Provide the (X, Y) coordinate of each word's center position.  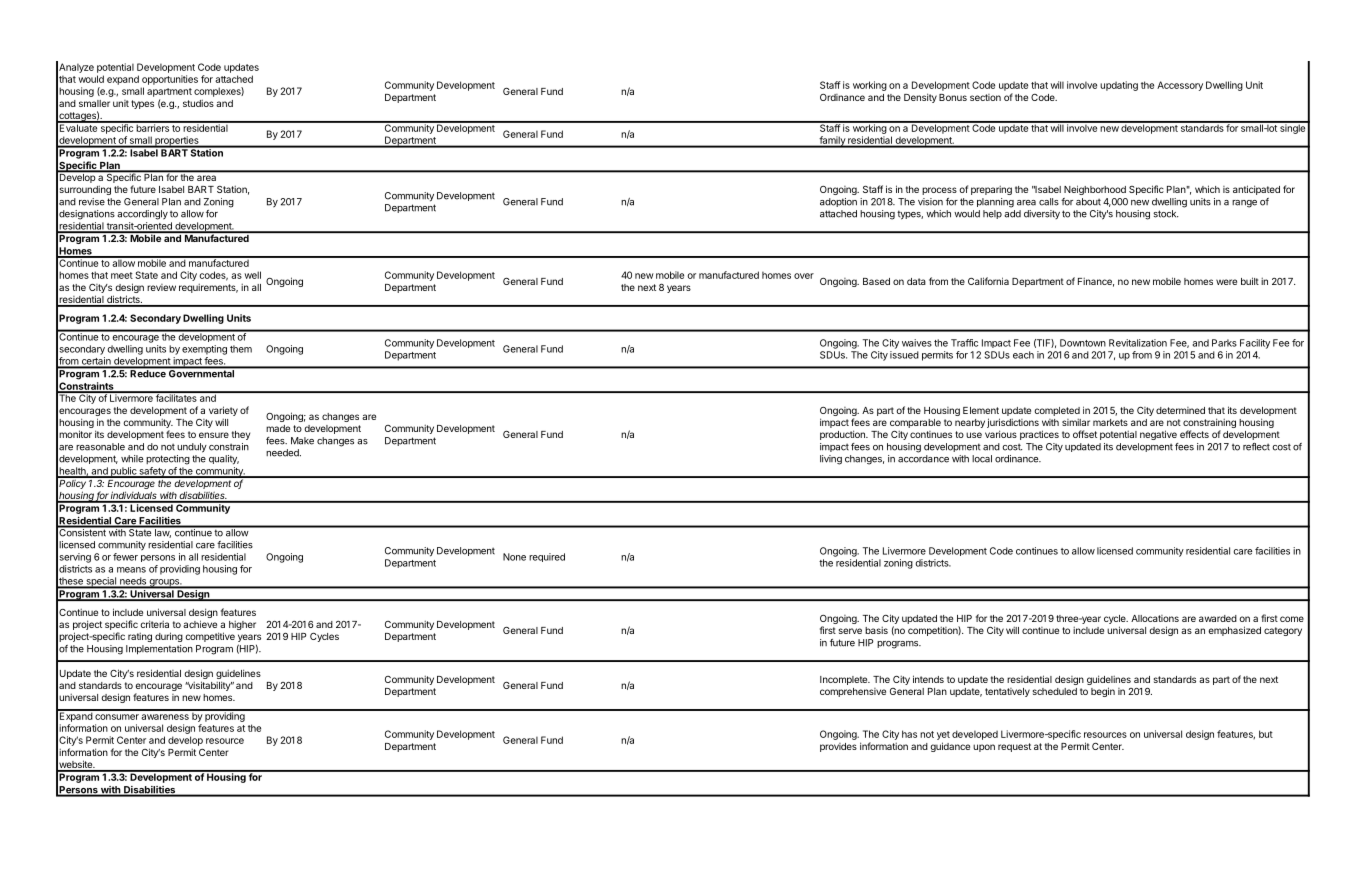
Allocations (1155, 618)
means (131, 570)
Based (876, 281)
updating (1119, 86)
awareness (165, 717)
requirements (208, 288)
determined (1180, 410)
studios (198, 103)
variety (223, 411)
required (547, 557)
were (1226, 282)
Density (920, 98)
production (843, 435)
